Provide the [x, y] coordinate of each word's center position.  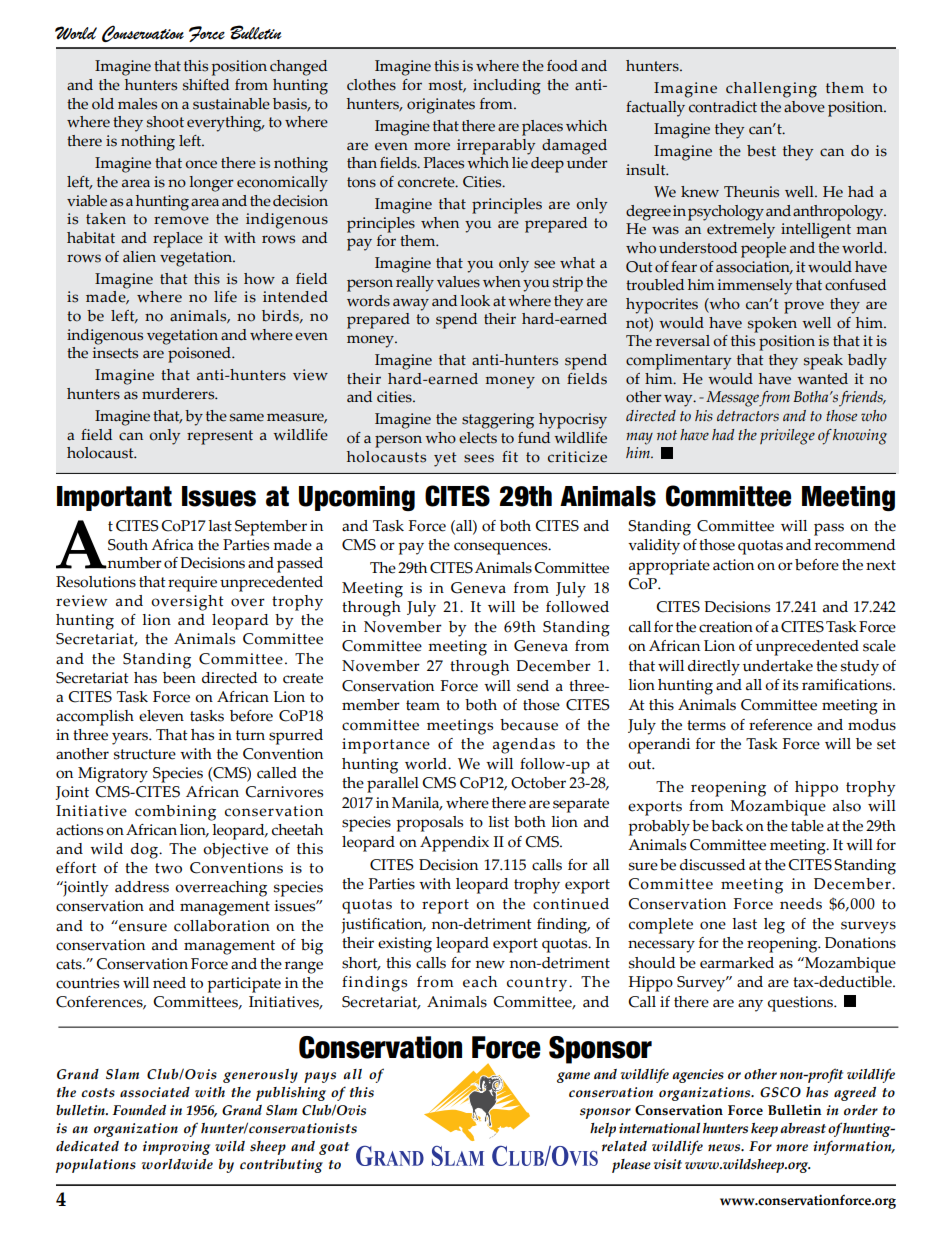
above [804, 107]
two [168, 868]
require [192, 584]
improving [176, 1148]
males [137, 104]
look [475, 301]
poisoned [200, 355]
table [807, 826]
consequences [502, 548]
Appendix [454, 844]
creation [726, 627]
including [507, 87]
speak [823, 362]
